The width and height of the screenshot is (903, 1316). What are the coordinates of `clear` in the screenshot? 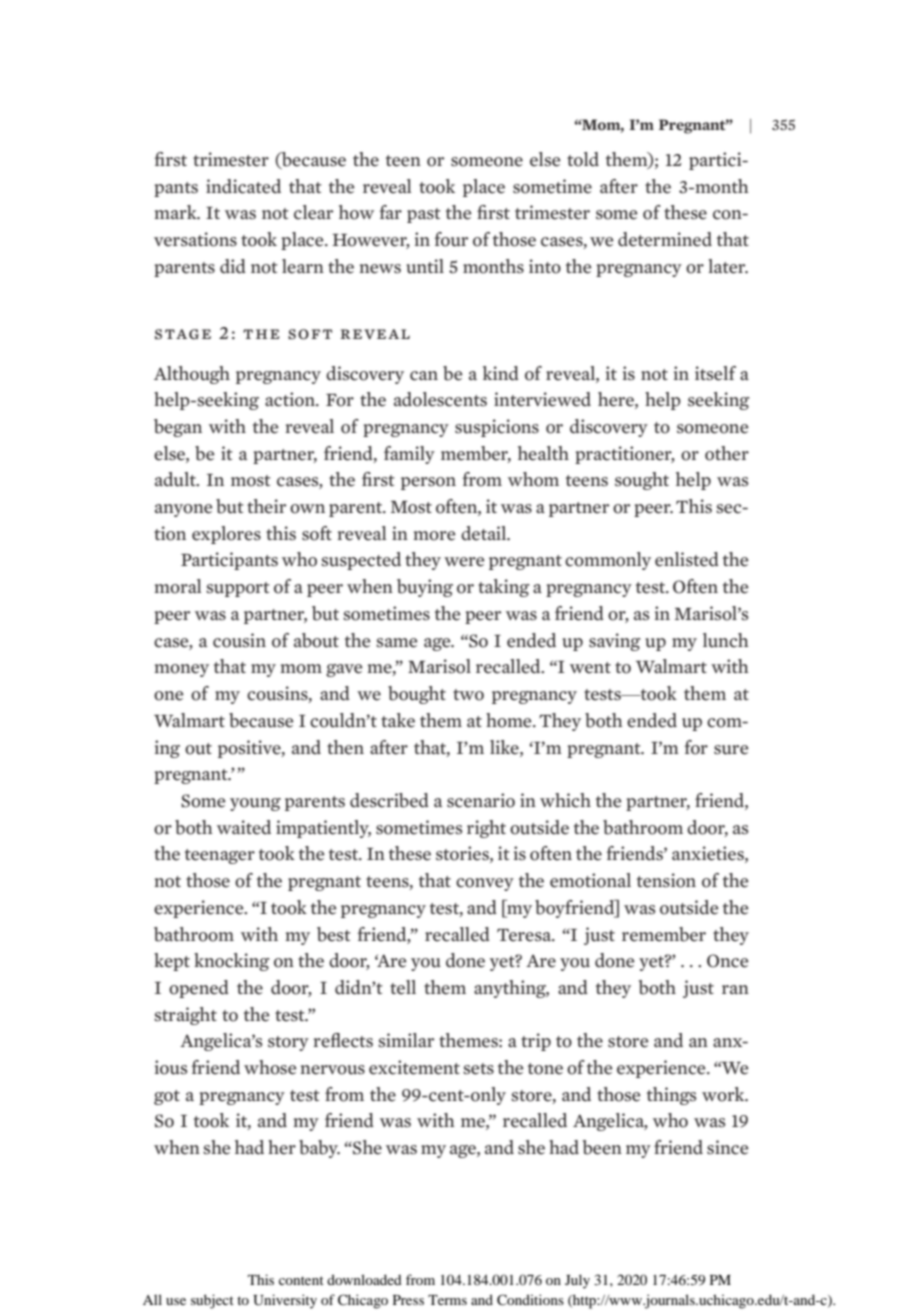 It's located at (313, 212).
